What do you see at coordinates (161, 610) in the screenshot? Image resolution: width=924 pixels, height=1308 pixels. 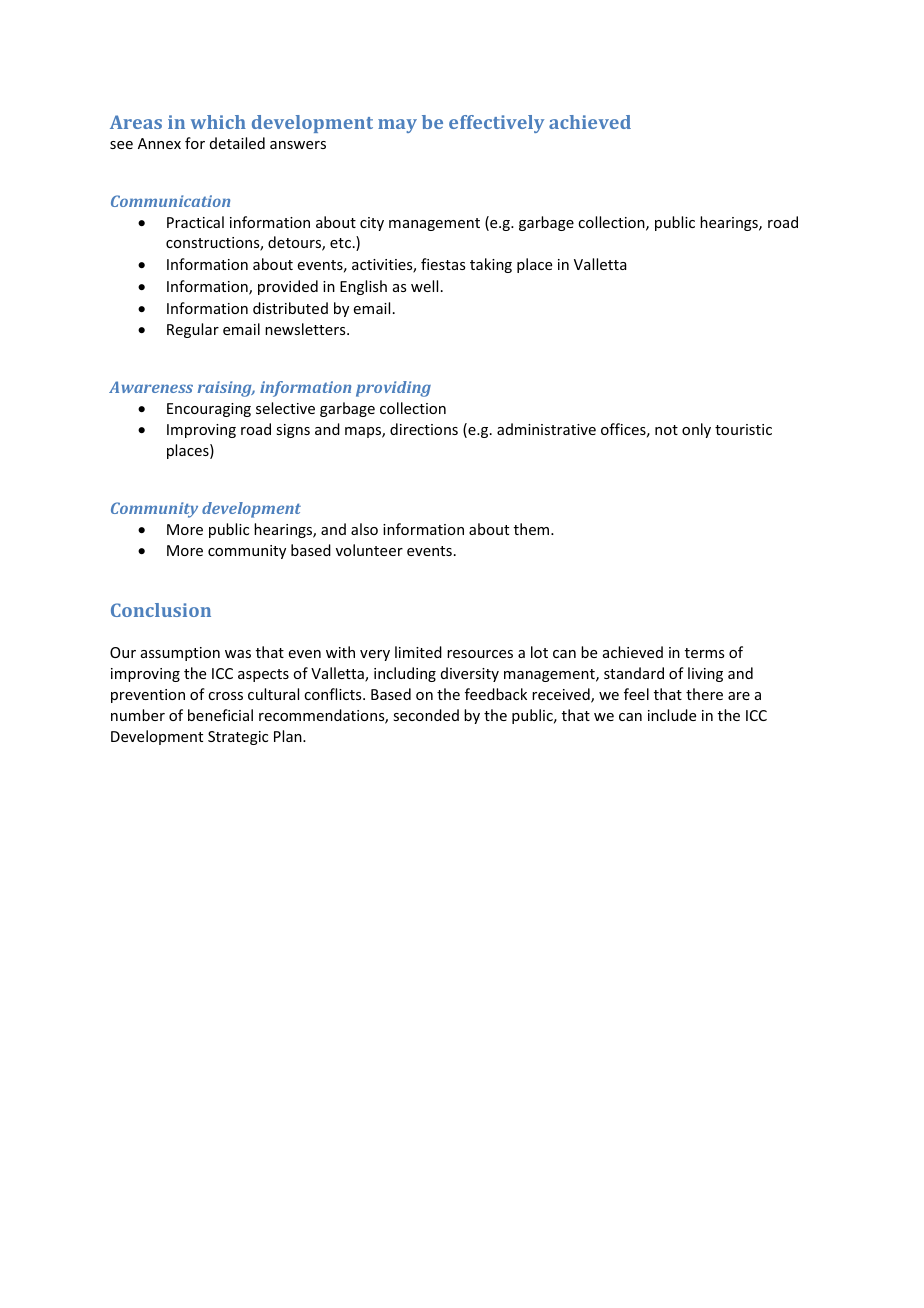 I see `Conclusion` at bounding box center [161, 610].
